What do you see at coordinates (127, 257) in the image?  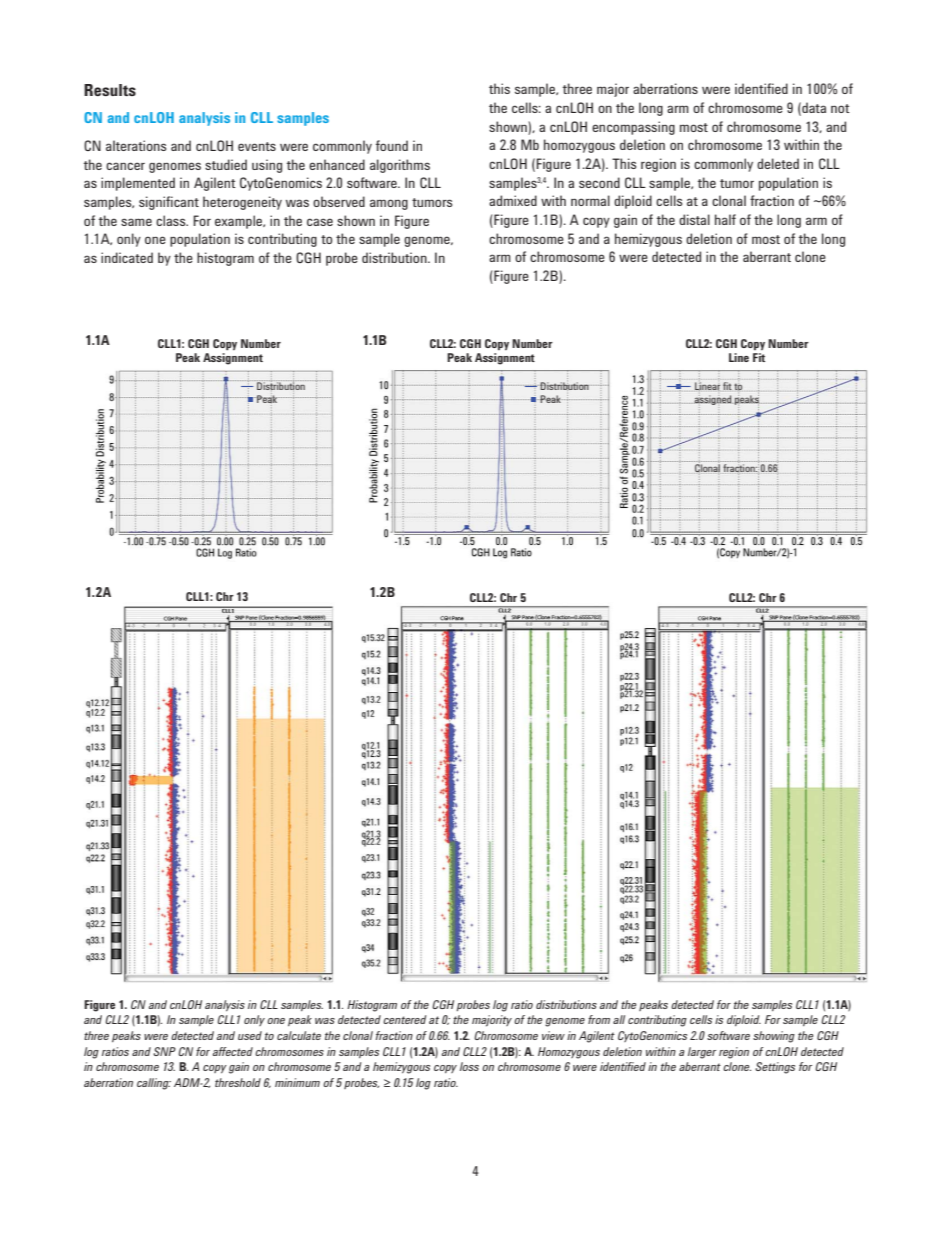 I see `indicated` at bounding box center [127, 257].
